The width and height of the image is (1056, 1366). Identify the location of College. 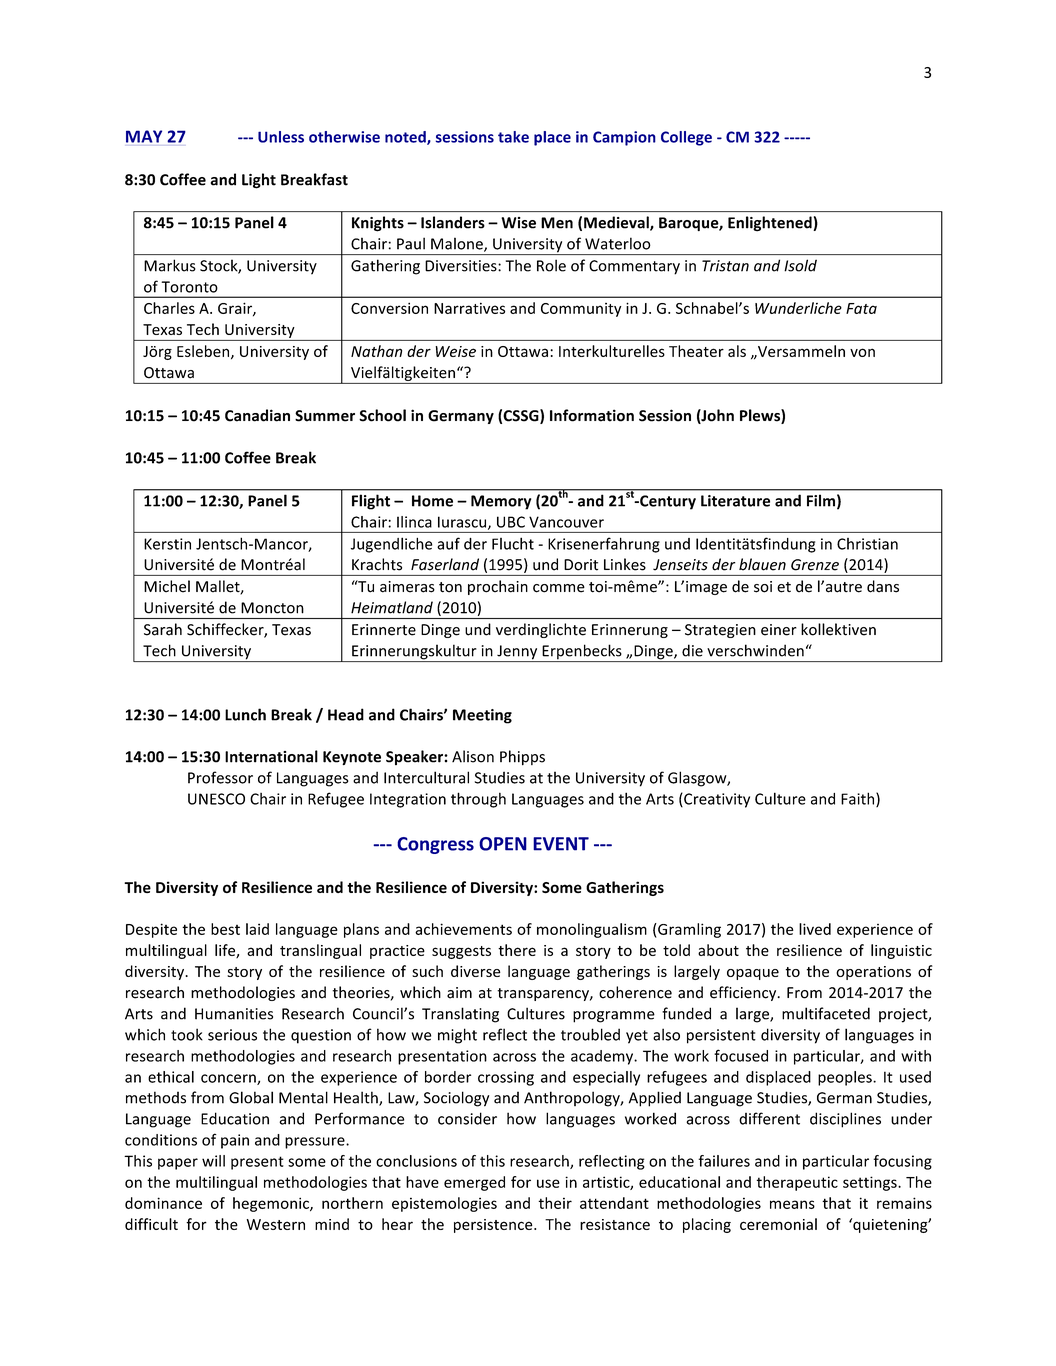
(686, 138).
